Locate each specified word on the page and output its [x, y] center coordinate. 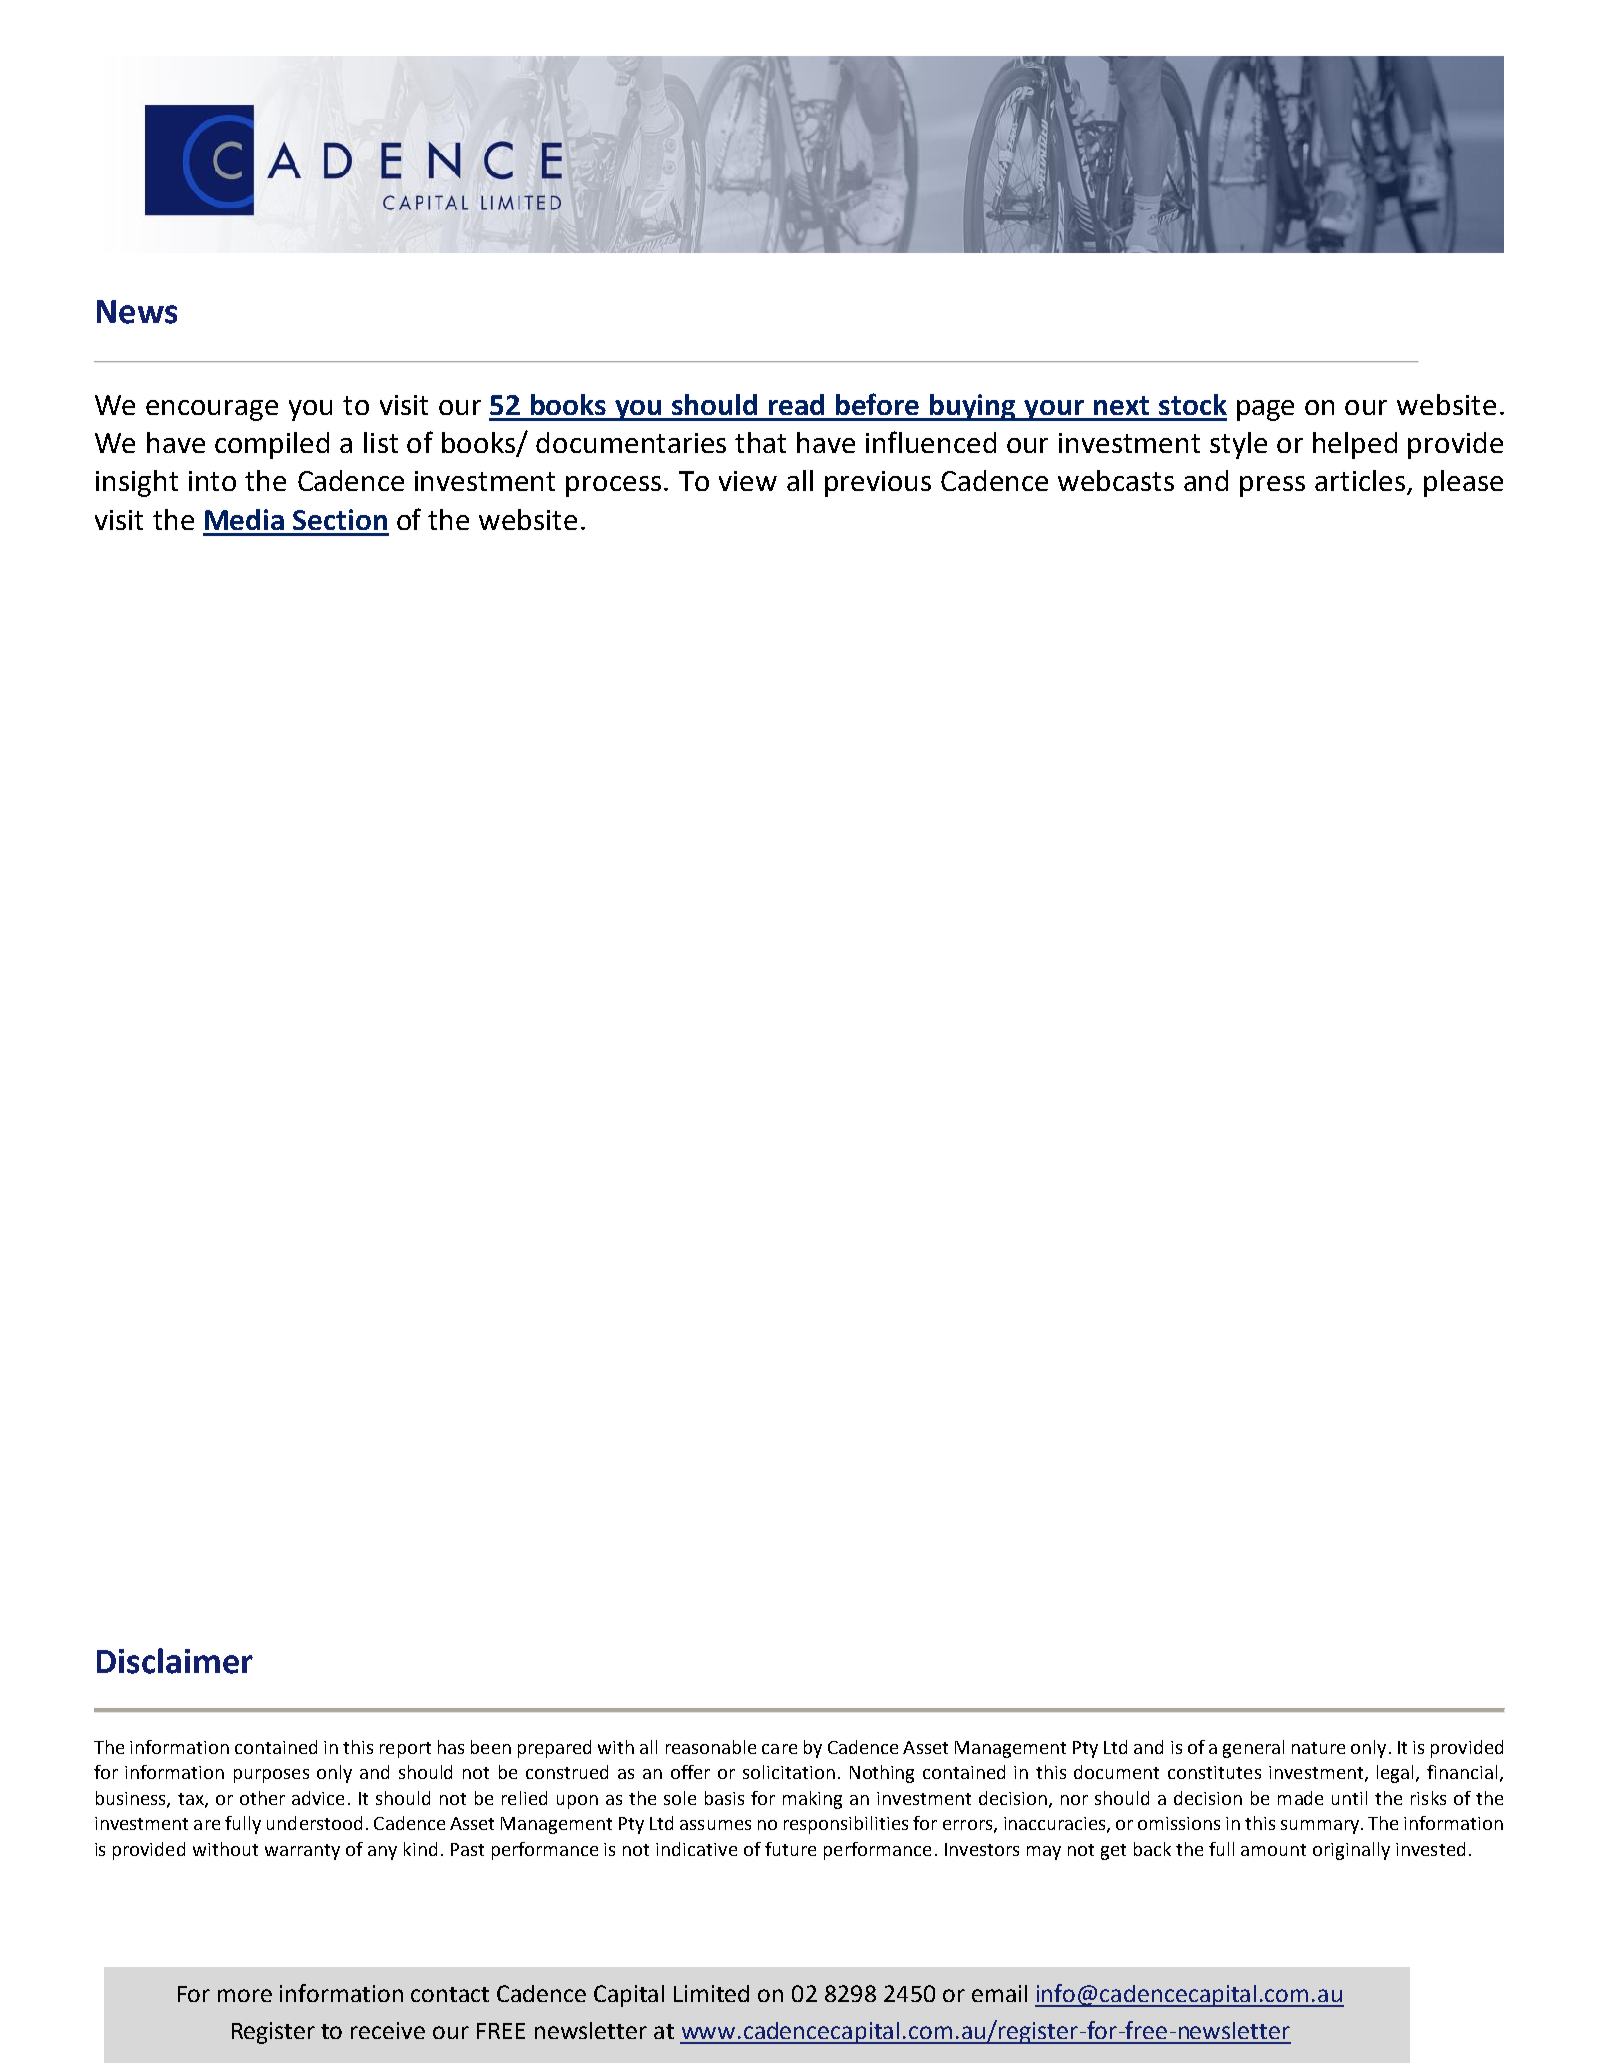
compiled [272, 445]
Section [340, 519]
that [760, 442]
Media [244, 519]
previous [878, 484]
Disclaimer [175, 1661]
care [779, 1749]
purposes [271, 1776]
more [245, 1995]
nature [1318, 1748]
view [748, 481]
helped [1355, 445]
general [1253, 1749]
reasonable [711, 1747]
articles [1361, 482]
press [1272, 486]
